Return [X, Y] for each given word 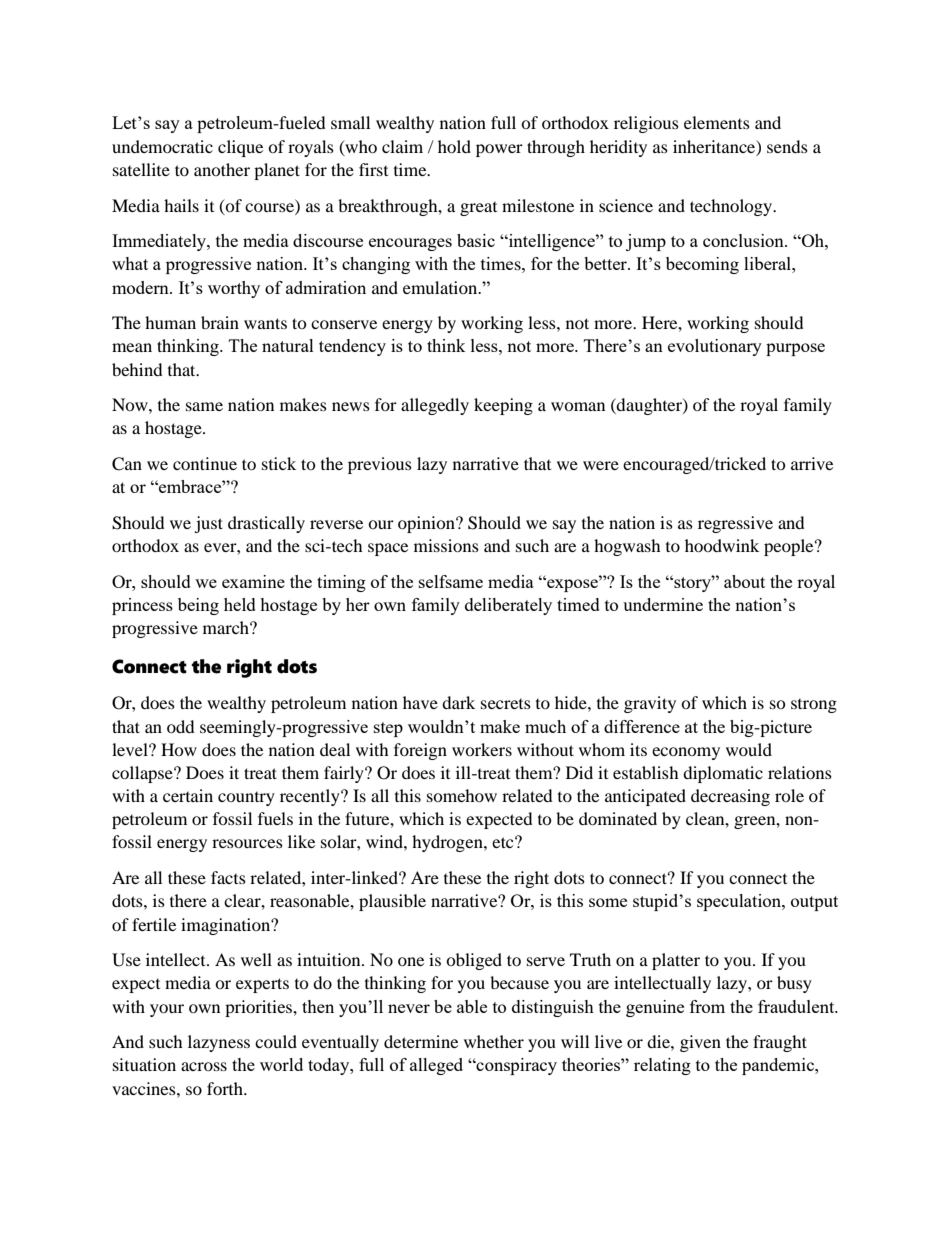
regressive [735, 524]
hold [454, 146]
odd [181, 726]
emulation [441, 287]
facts [228, 877]
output [814, 903]
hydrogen [448, 843]
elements [717, 122]
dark [458, 702]
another [222, 169]
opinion [427, 524]
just [208, 524]
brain [220, 322]
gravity [650, 704]
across [204, 1066]
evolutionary [715, 347]
